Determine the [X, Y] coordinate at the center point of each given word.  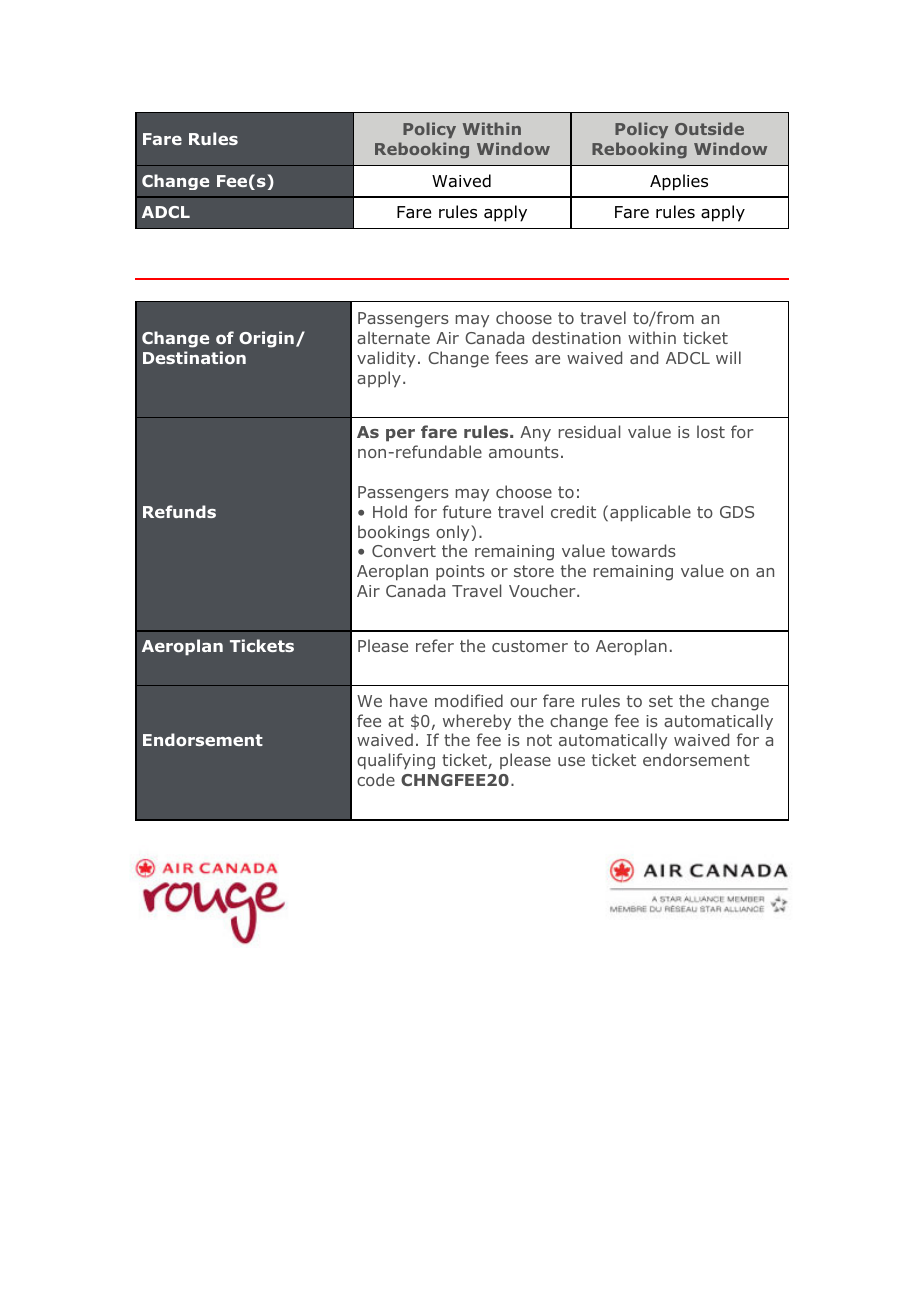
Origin [266, 339]
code [376, 779]
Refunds [179, 511]
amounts [524, 452]
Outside [709, 128]
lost [711, 431]
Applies [679, 182]
